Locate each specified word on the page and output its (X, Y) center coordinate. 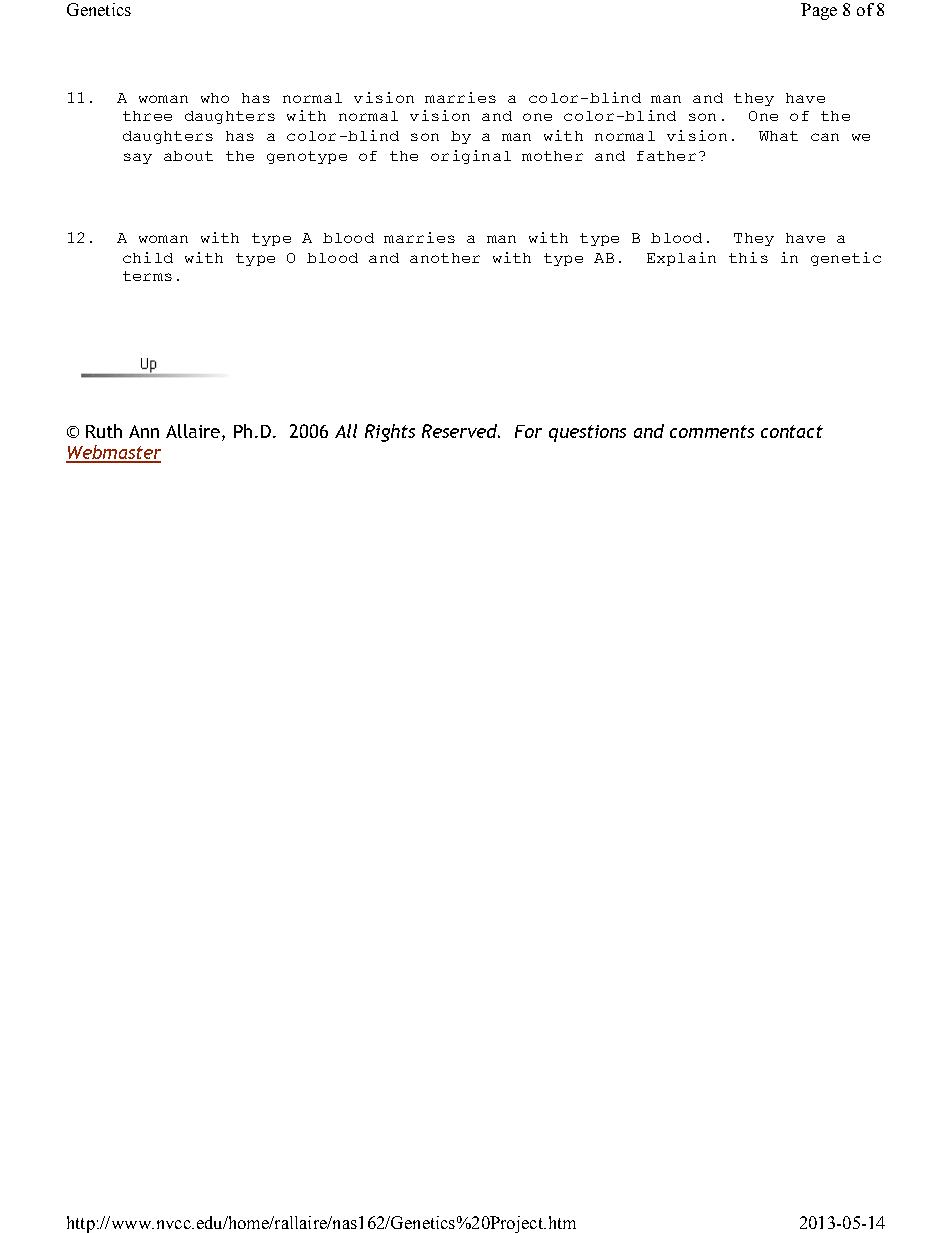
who (215, 98)
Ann (144, 431)
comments (712, 431)
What (778, 136)
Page (819, 11)
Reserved (461, 431)
